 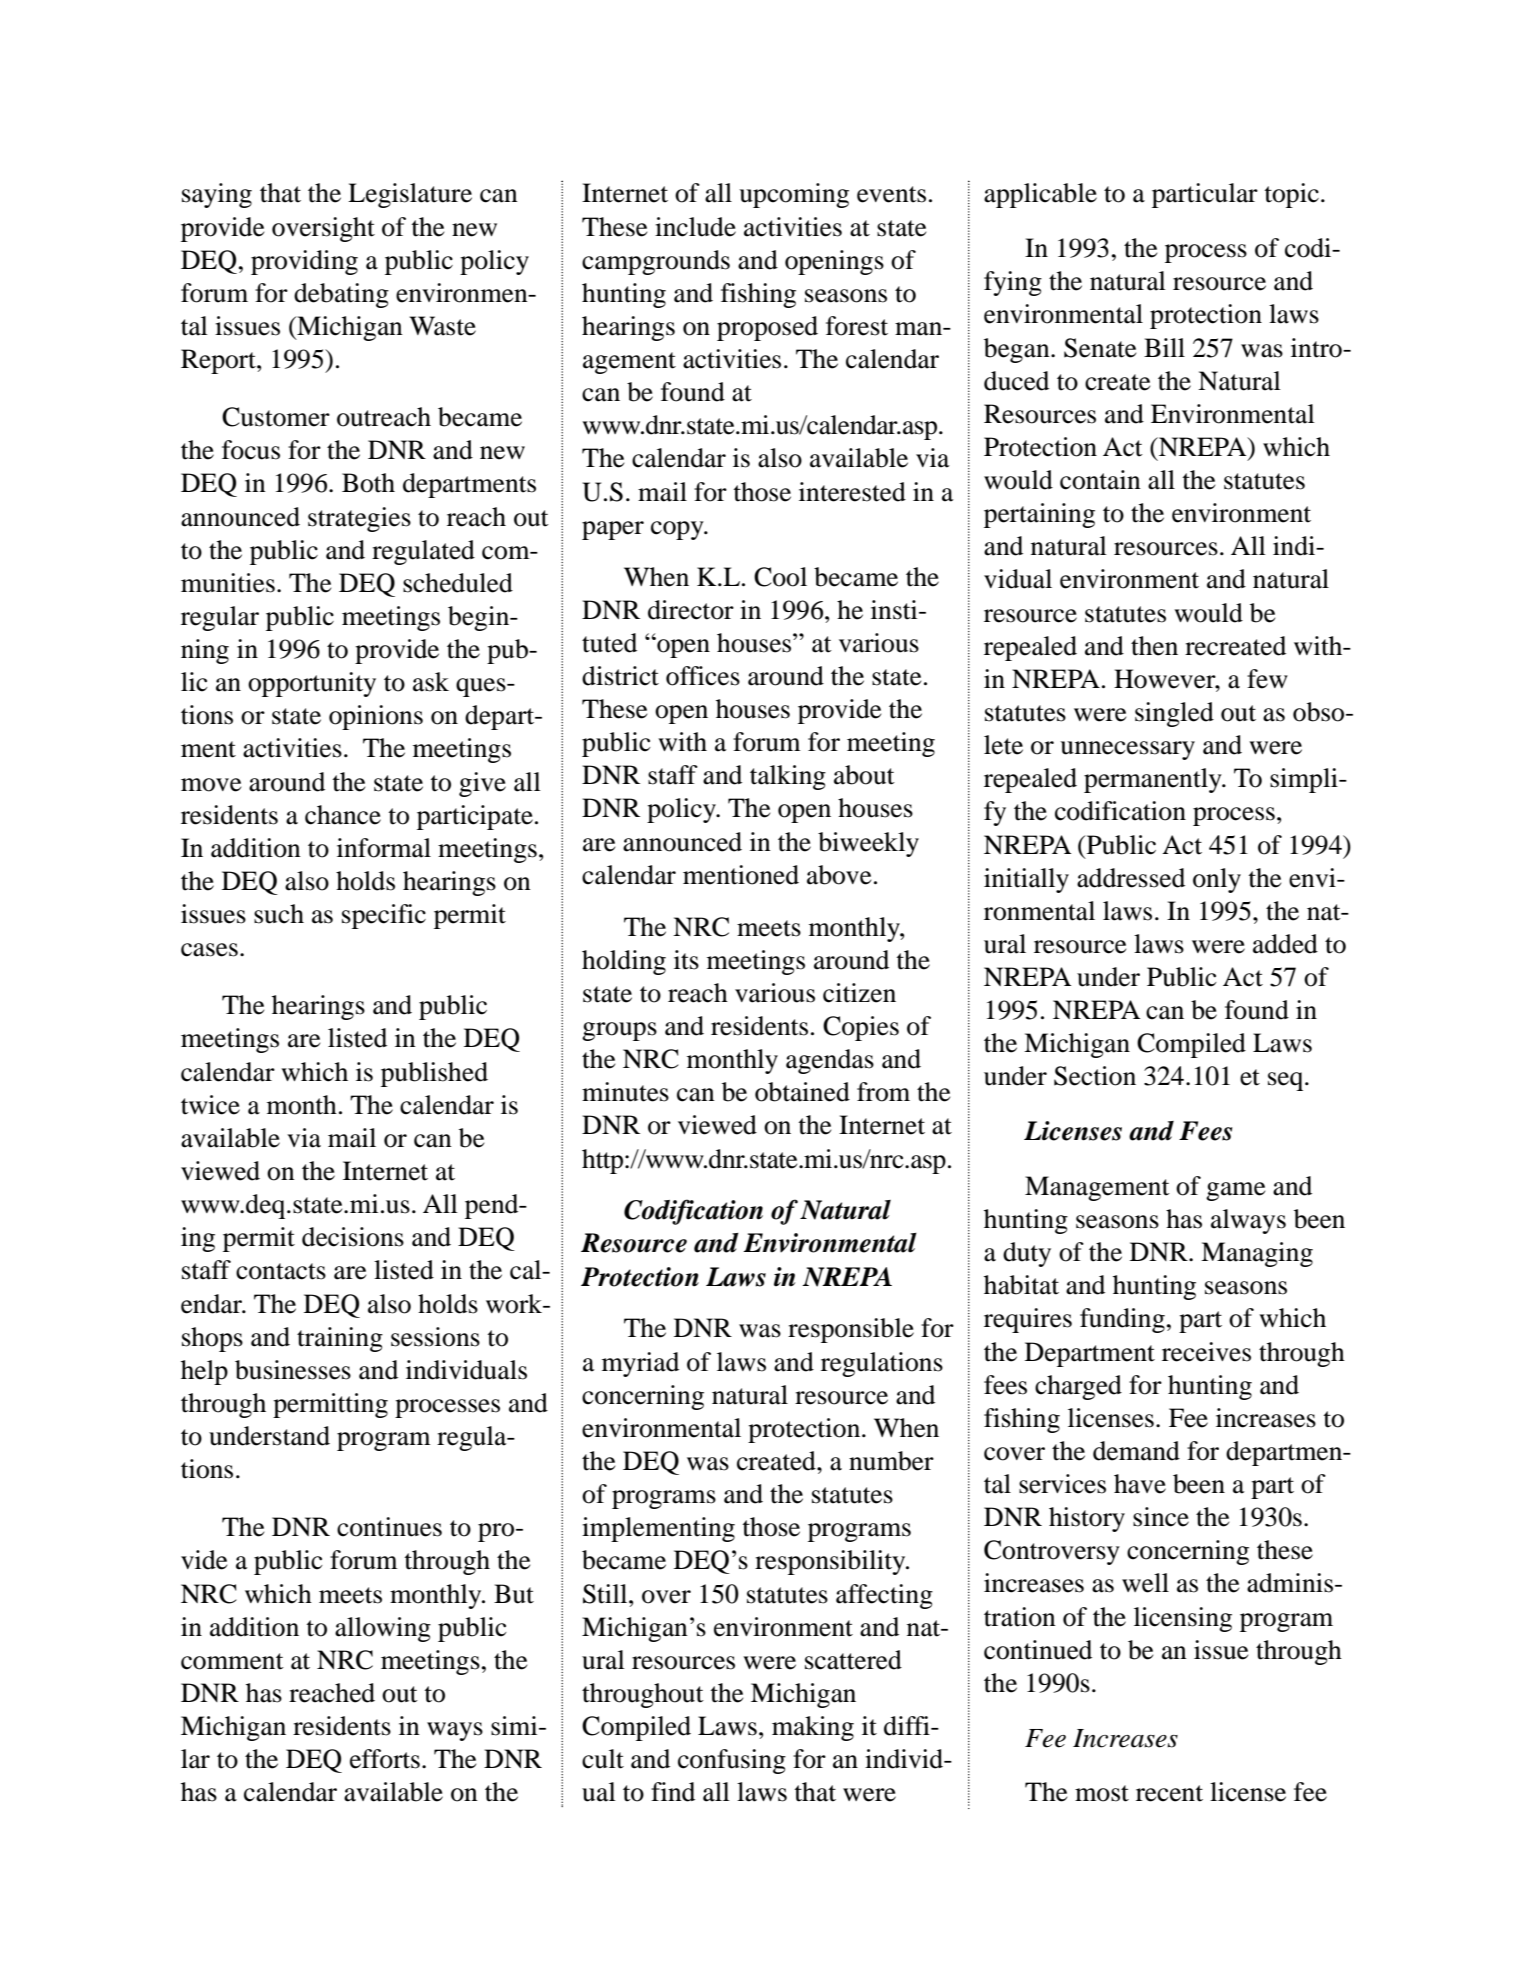 What do you see at coordinates (686, 960) in the screenshot?
I see `its` at bounding box center [686, 960].
